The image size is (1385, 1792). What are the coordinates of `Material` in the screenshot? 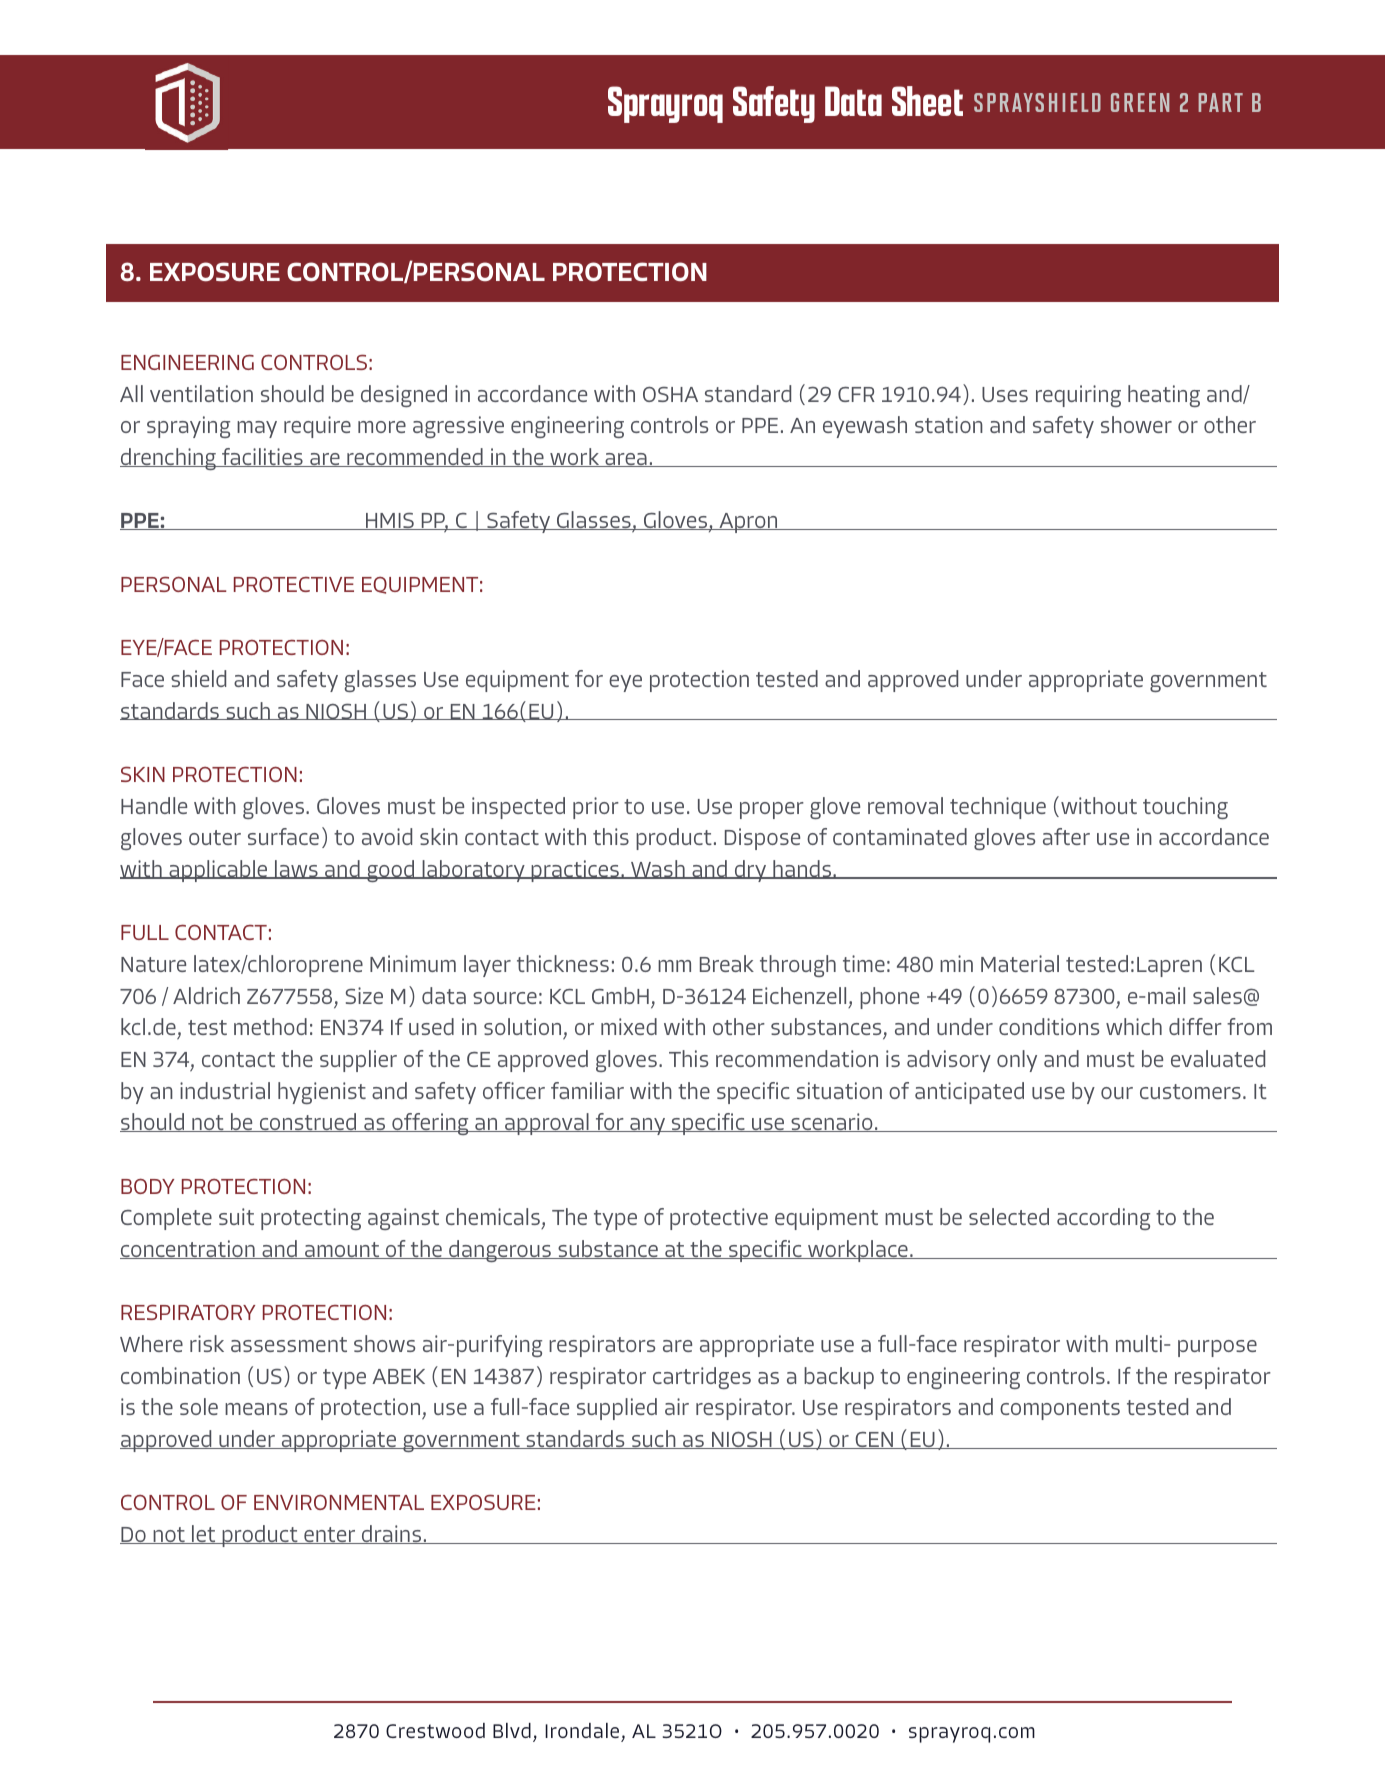 It's located at (1020, 963).
